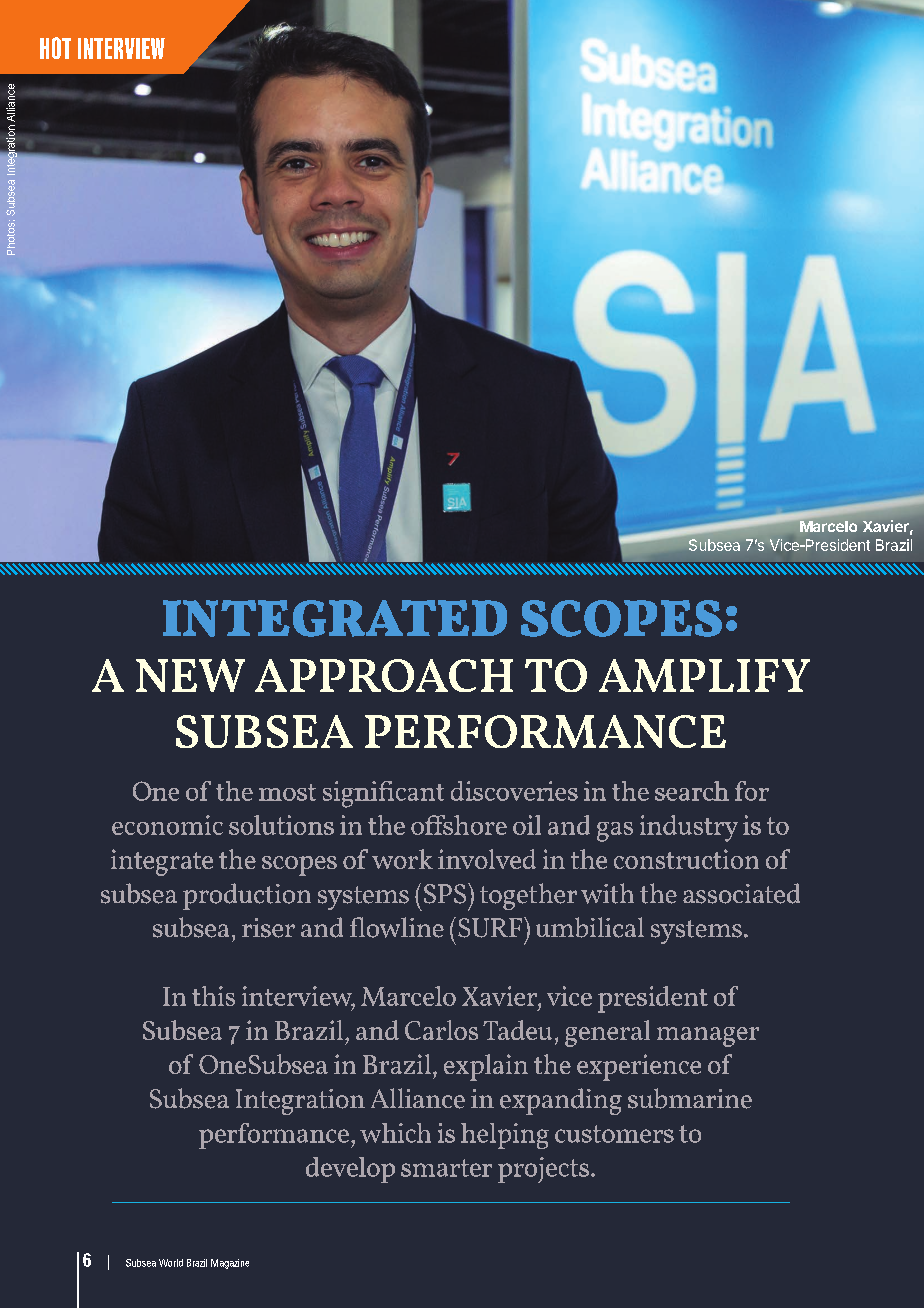 This page has height=1308, width=924. Describe the element at coordinates (190, 675) in the page. I see `NEW` at that location.
